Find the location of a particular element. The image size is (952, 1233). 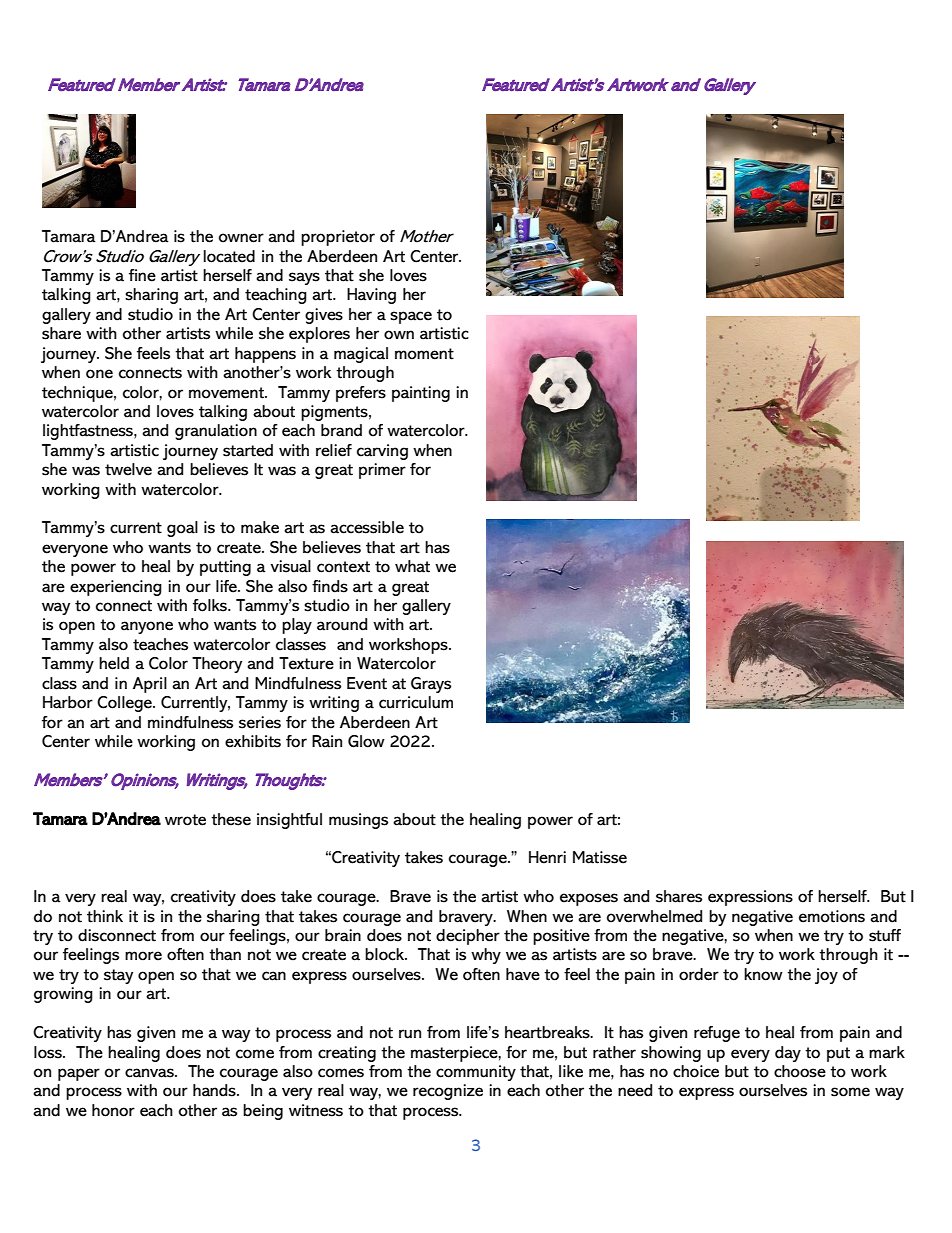

what is located at coordinates (412, 566).
